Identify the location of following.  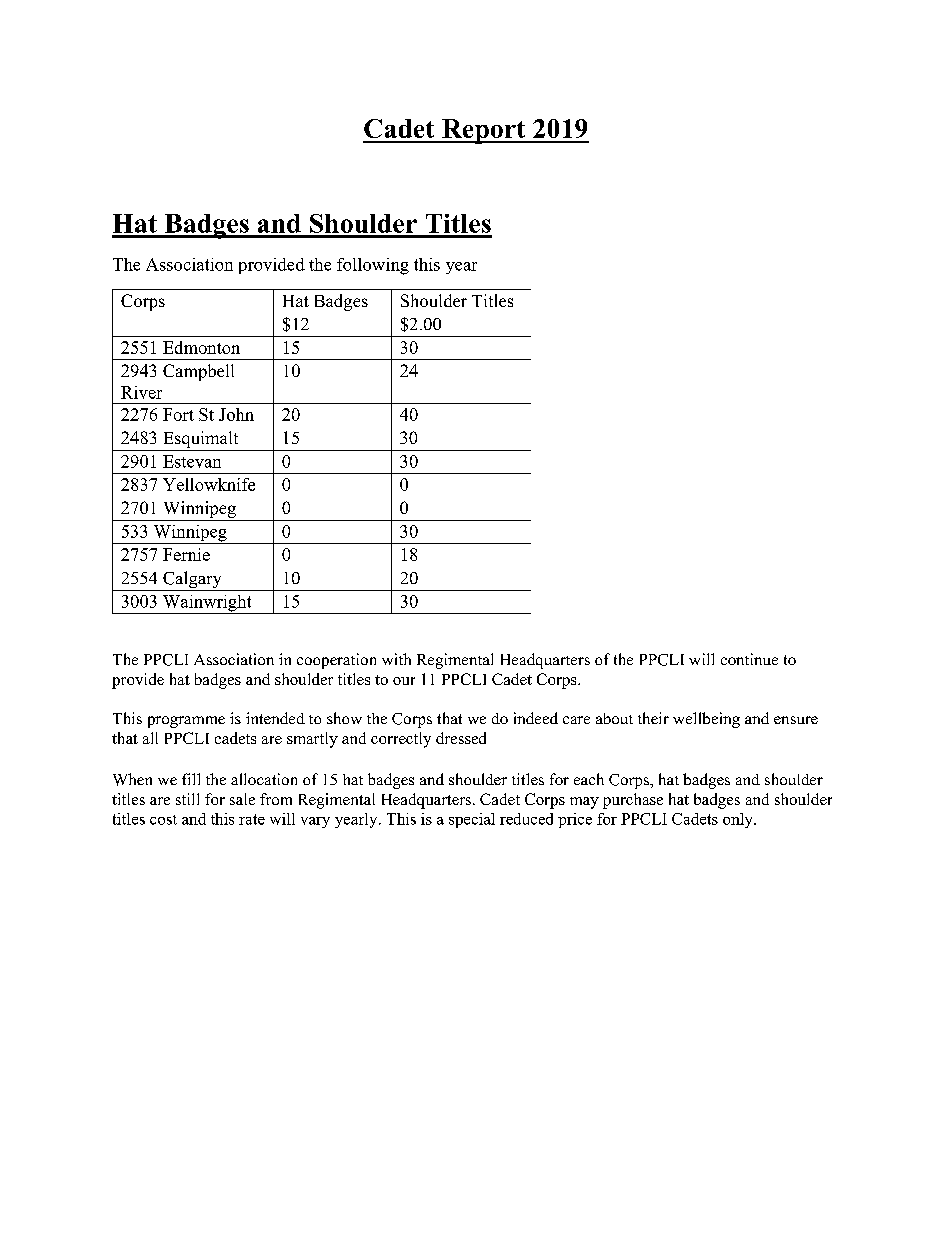
(373, 266).
